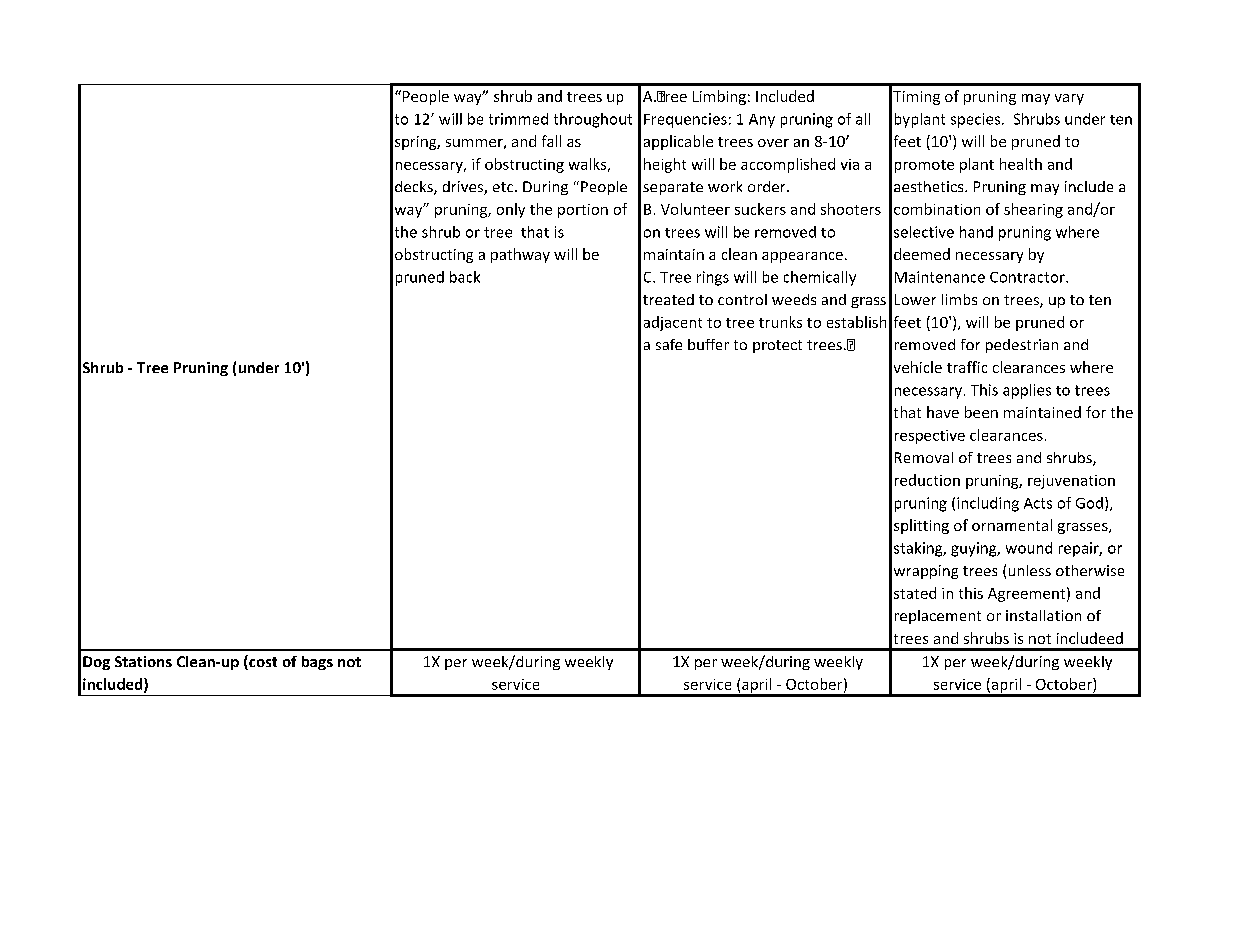 Image resolution: width=1233 pixels, height=952 pixels. I want to click on back, so click(465, 277).
